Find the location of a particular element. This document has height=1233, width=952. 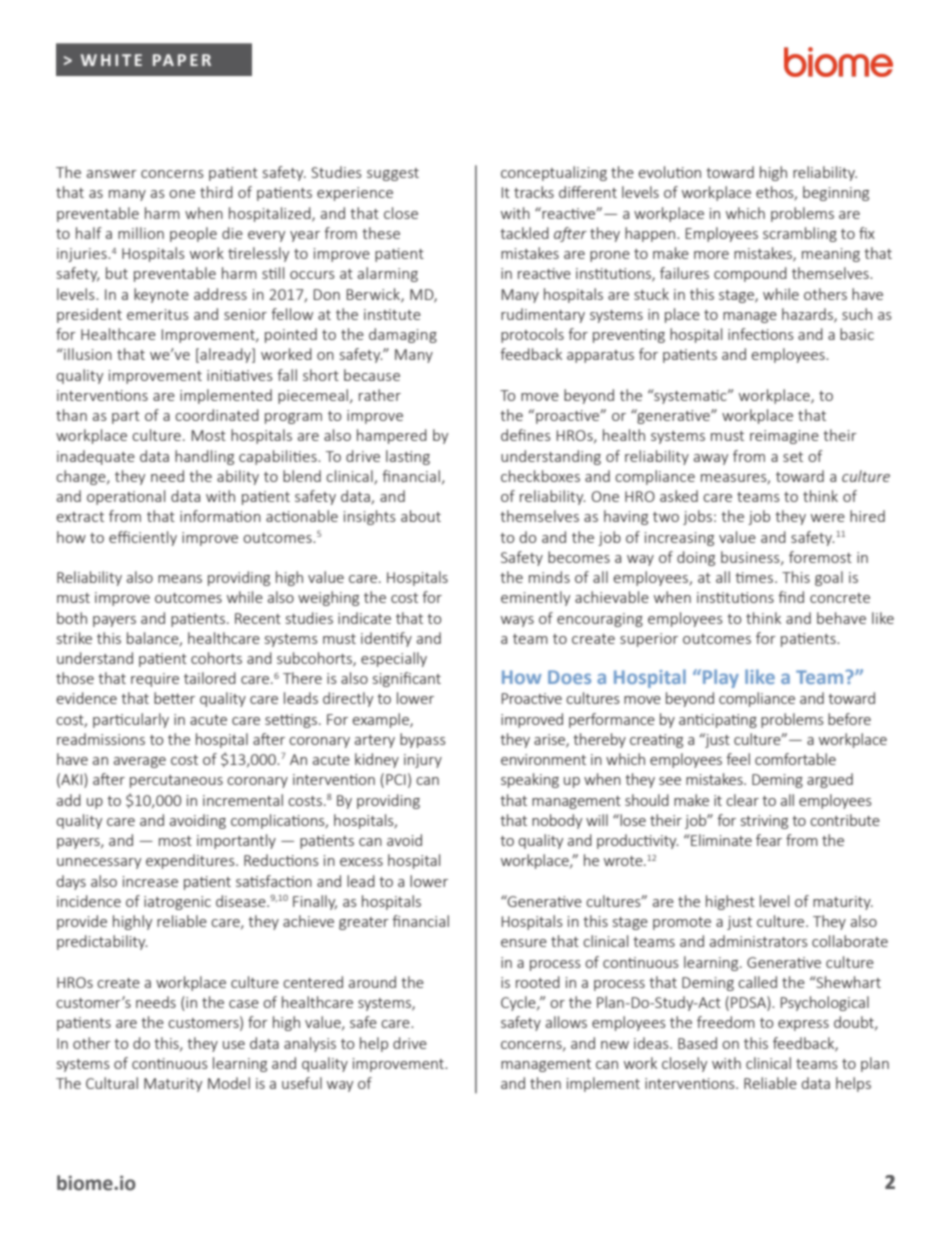

beginning is located at coordinates (836, 193).
